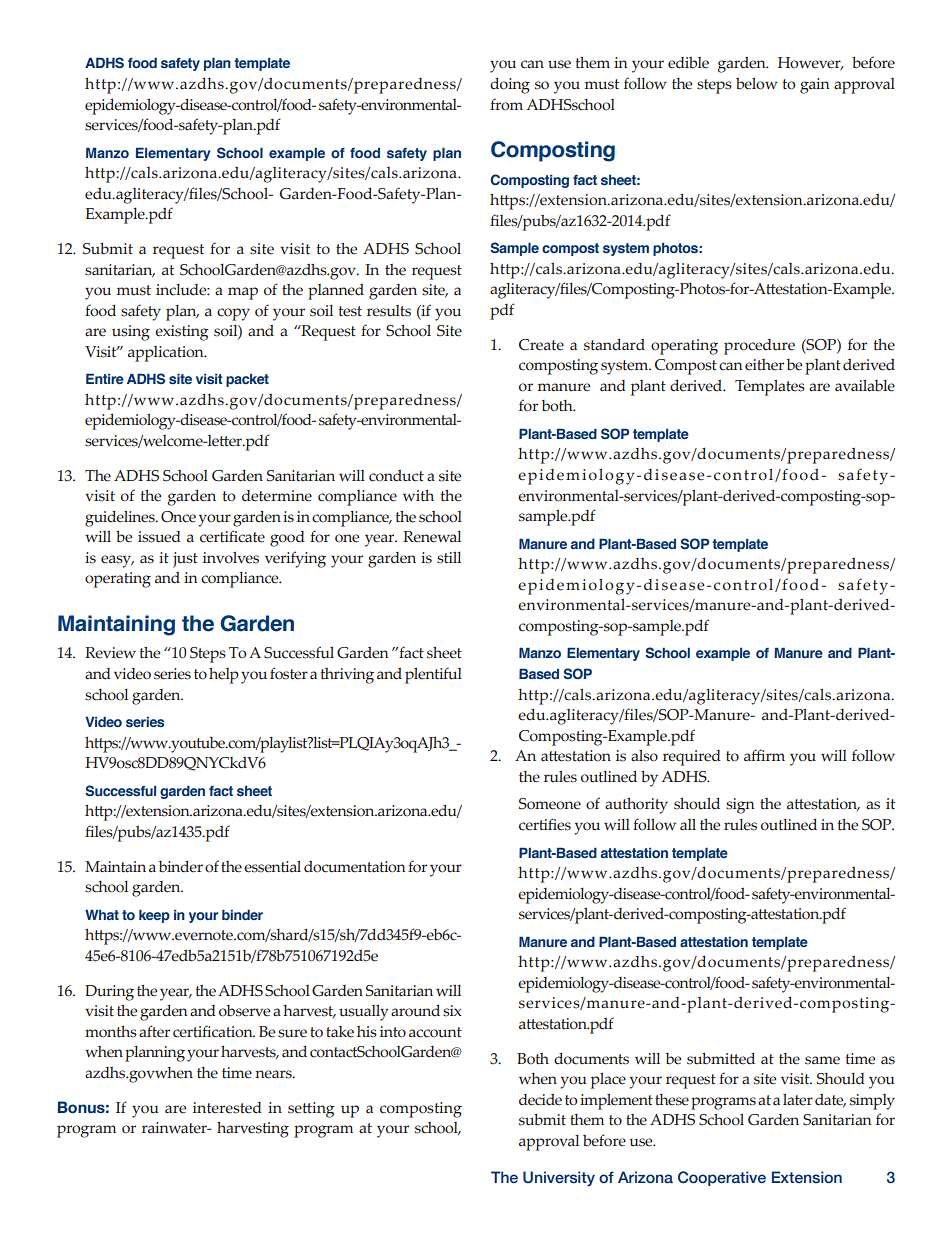 The image size is (952, 1237). Describe the element at coordinates (757, 83) in the document. I see `below` at that location.
